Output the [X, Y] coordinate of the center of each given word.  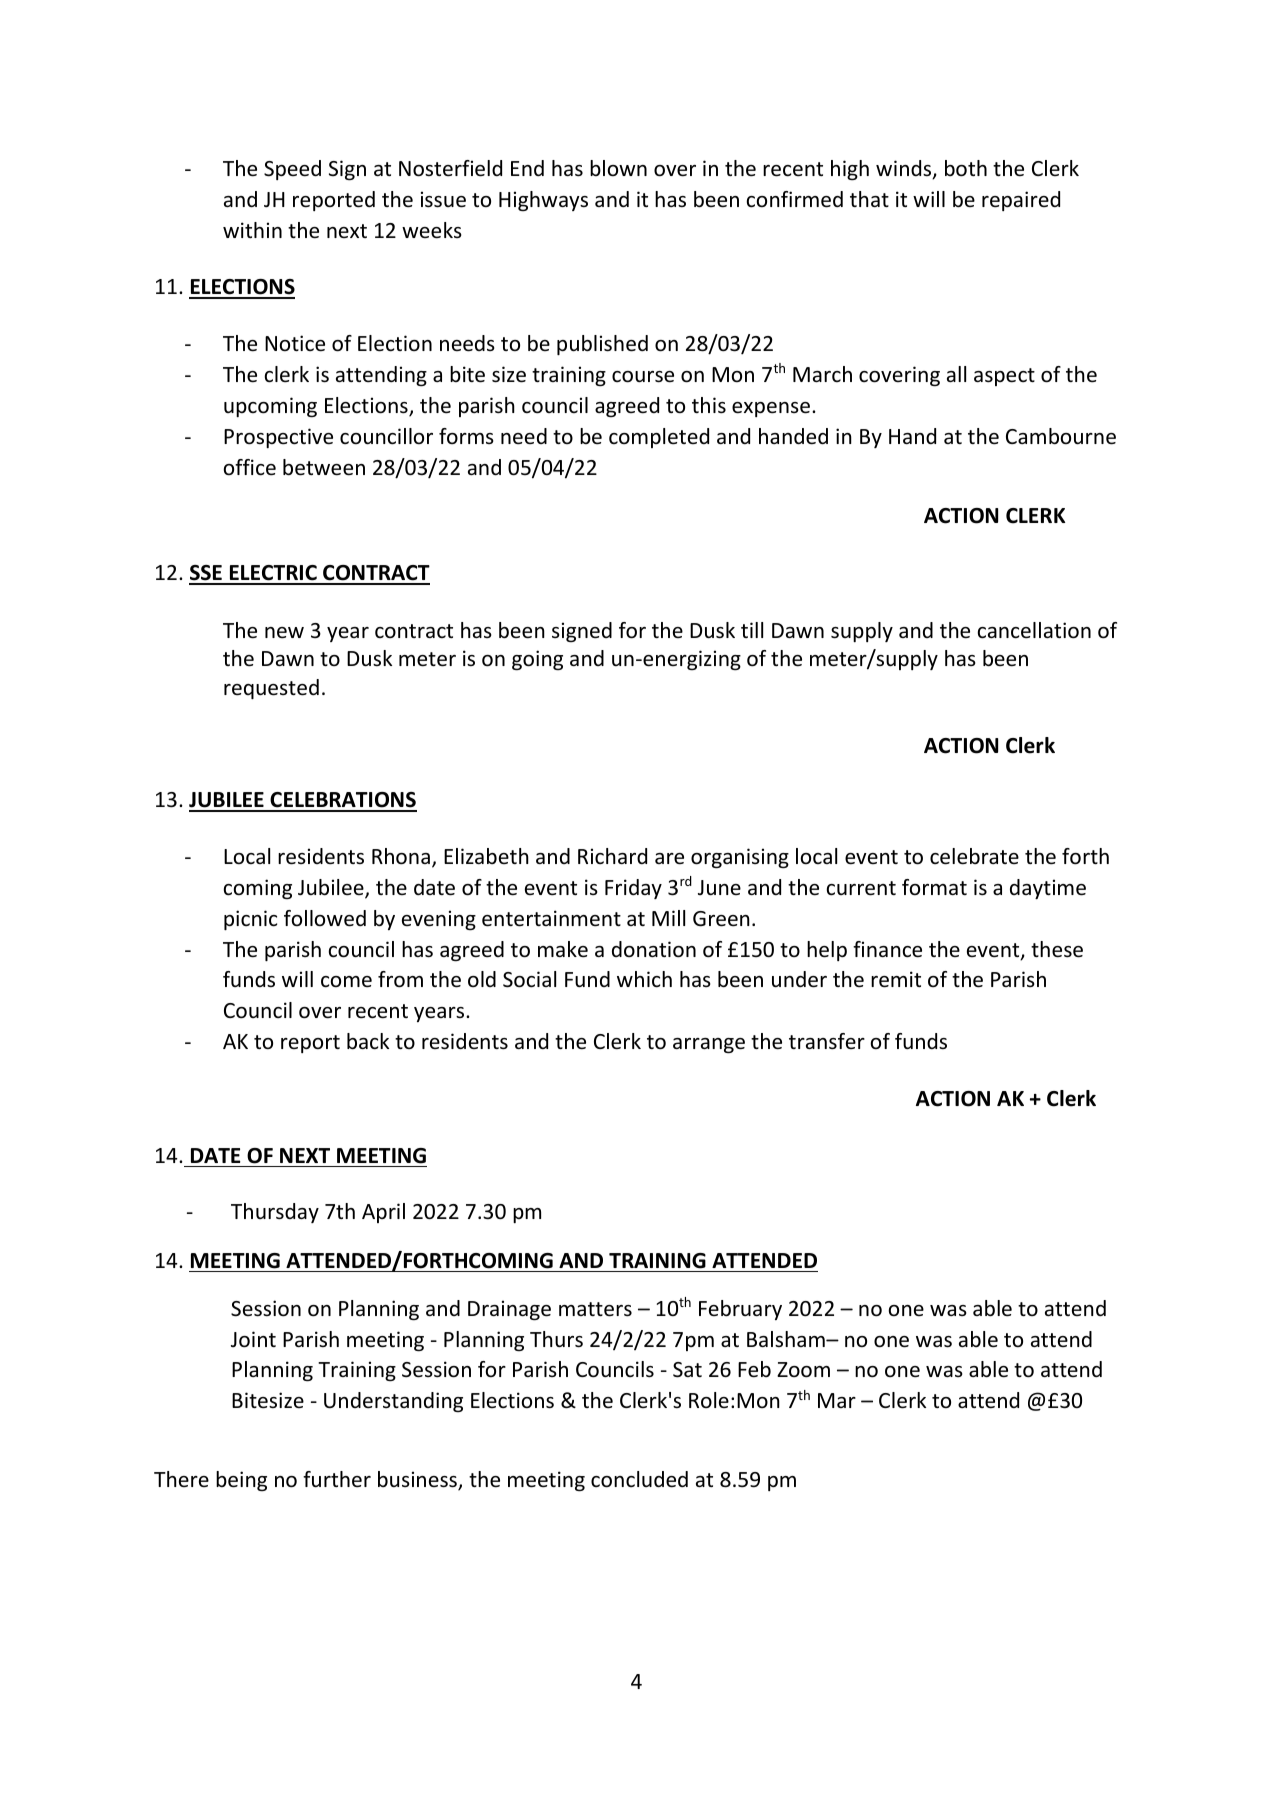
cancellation [1034, 630]
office [250, 467]
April [383, 1213]
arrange [709, 1046]
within [252, 230]
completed [659, 438]
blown [618, 168]
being [241, 1481]
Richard [612, 856]
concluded [639, 1479]
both [966, 168]
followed [325, 918]
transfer [827, 1041]
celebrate [974, 856]
